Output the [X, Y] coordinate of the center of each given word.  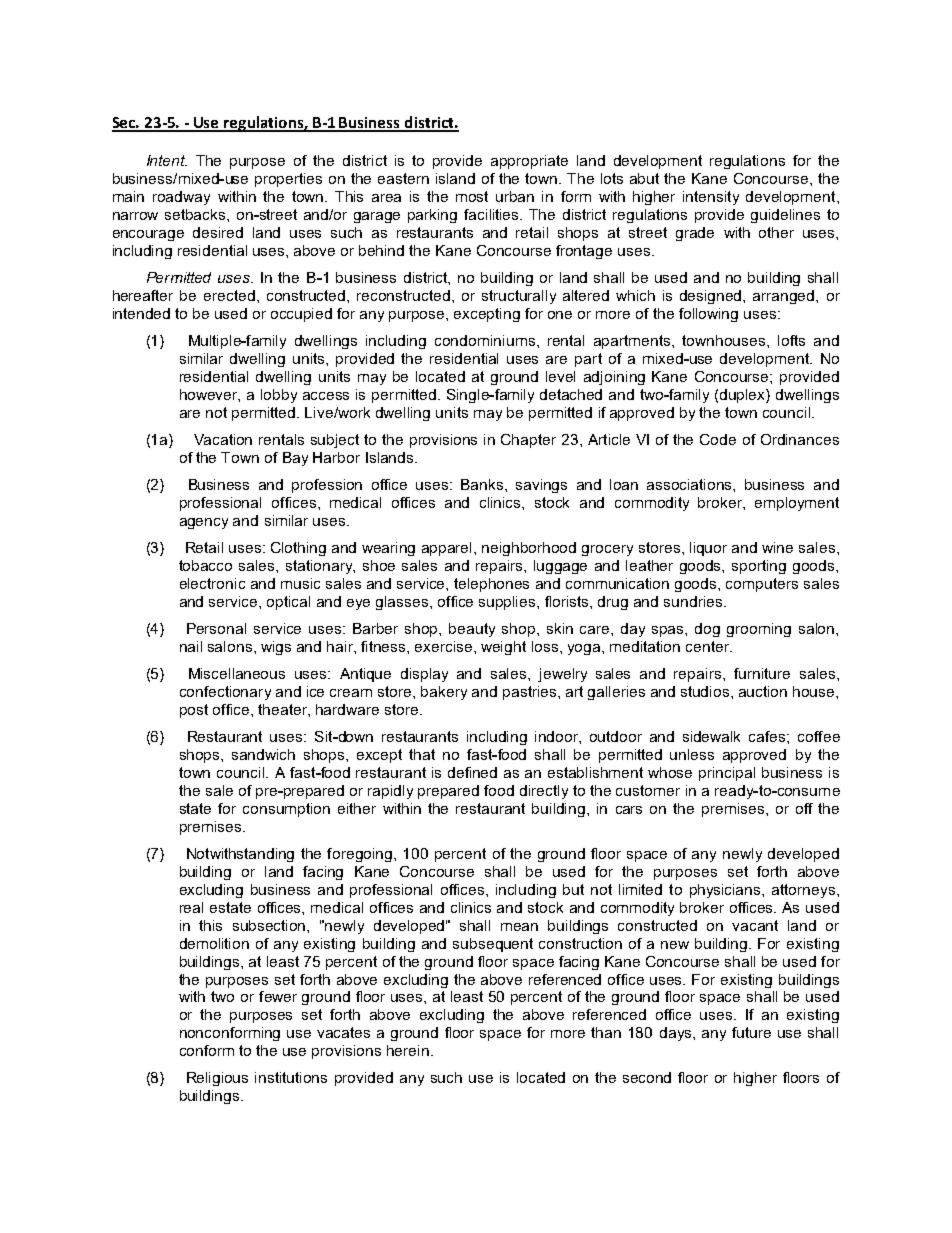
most [472, 196]
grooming [759, 630]
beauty [472, 630]
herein [408, 1050]
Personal [216, 628]
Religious [217, 1079]
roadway [181, 198]
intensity [711, 198]
